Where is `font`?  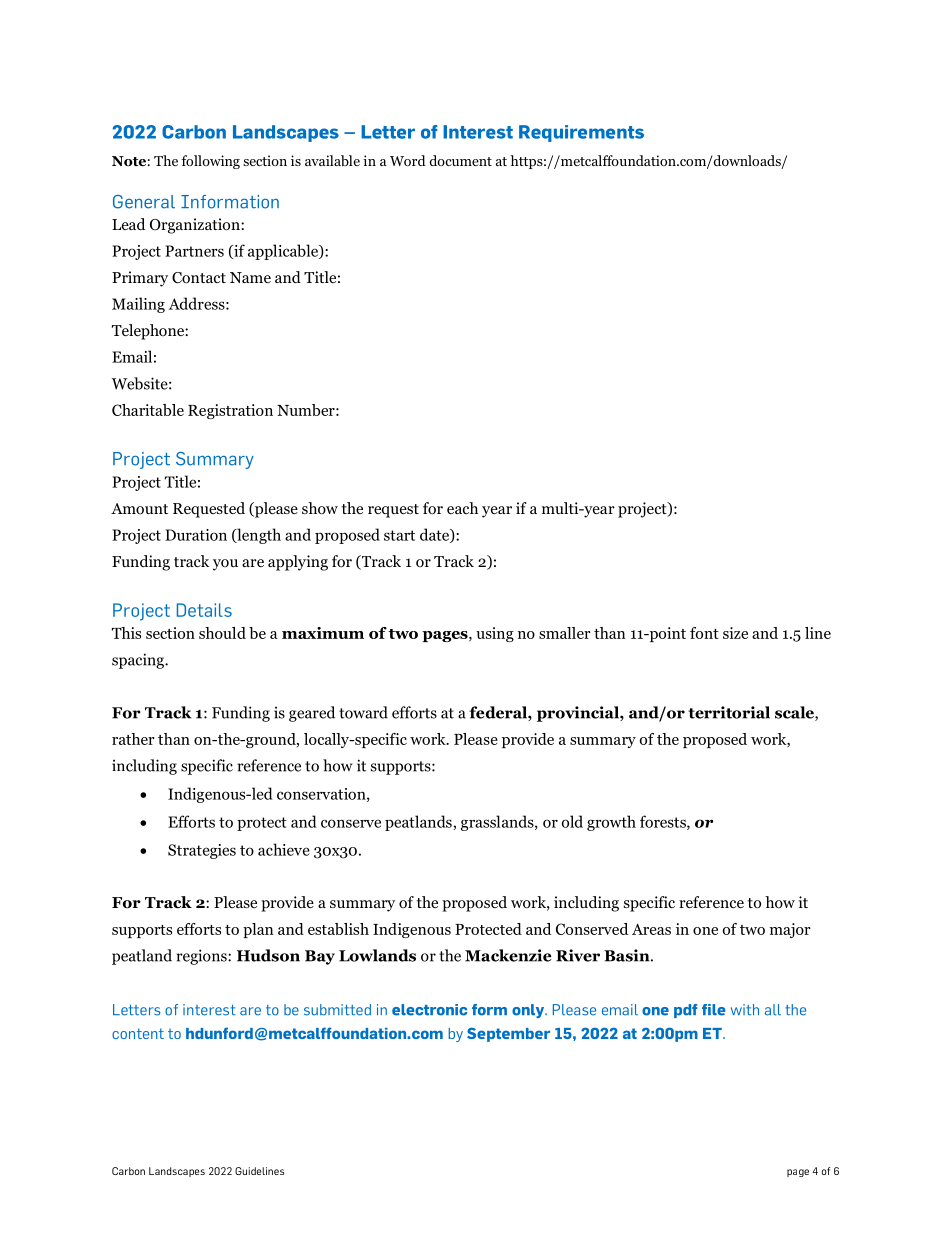 font is located at coordinates (704, 633).
